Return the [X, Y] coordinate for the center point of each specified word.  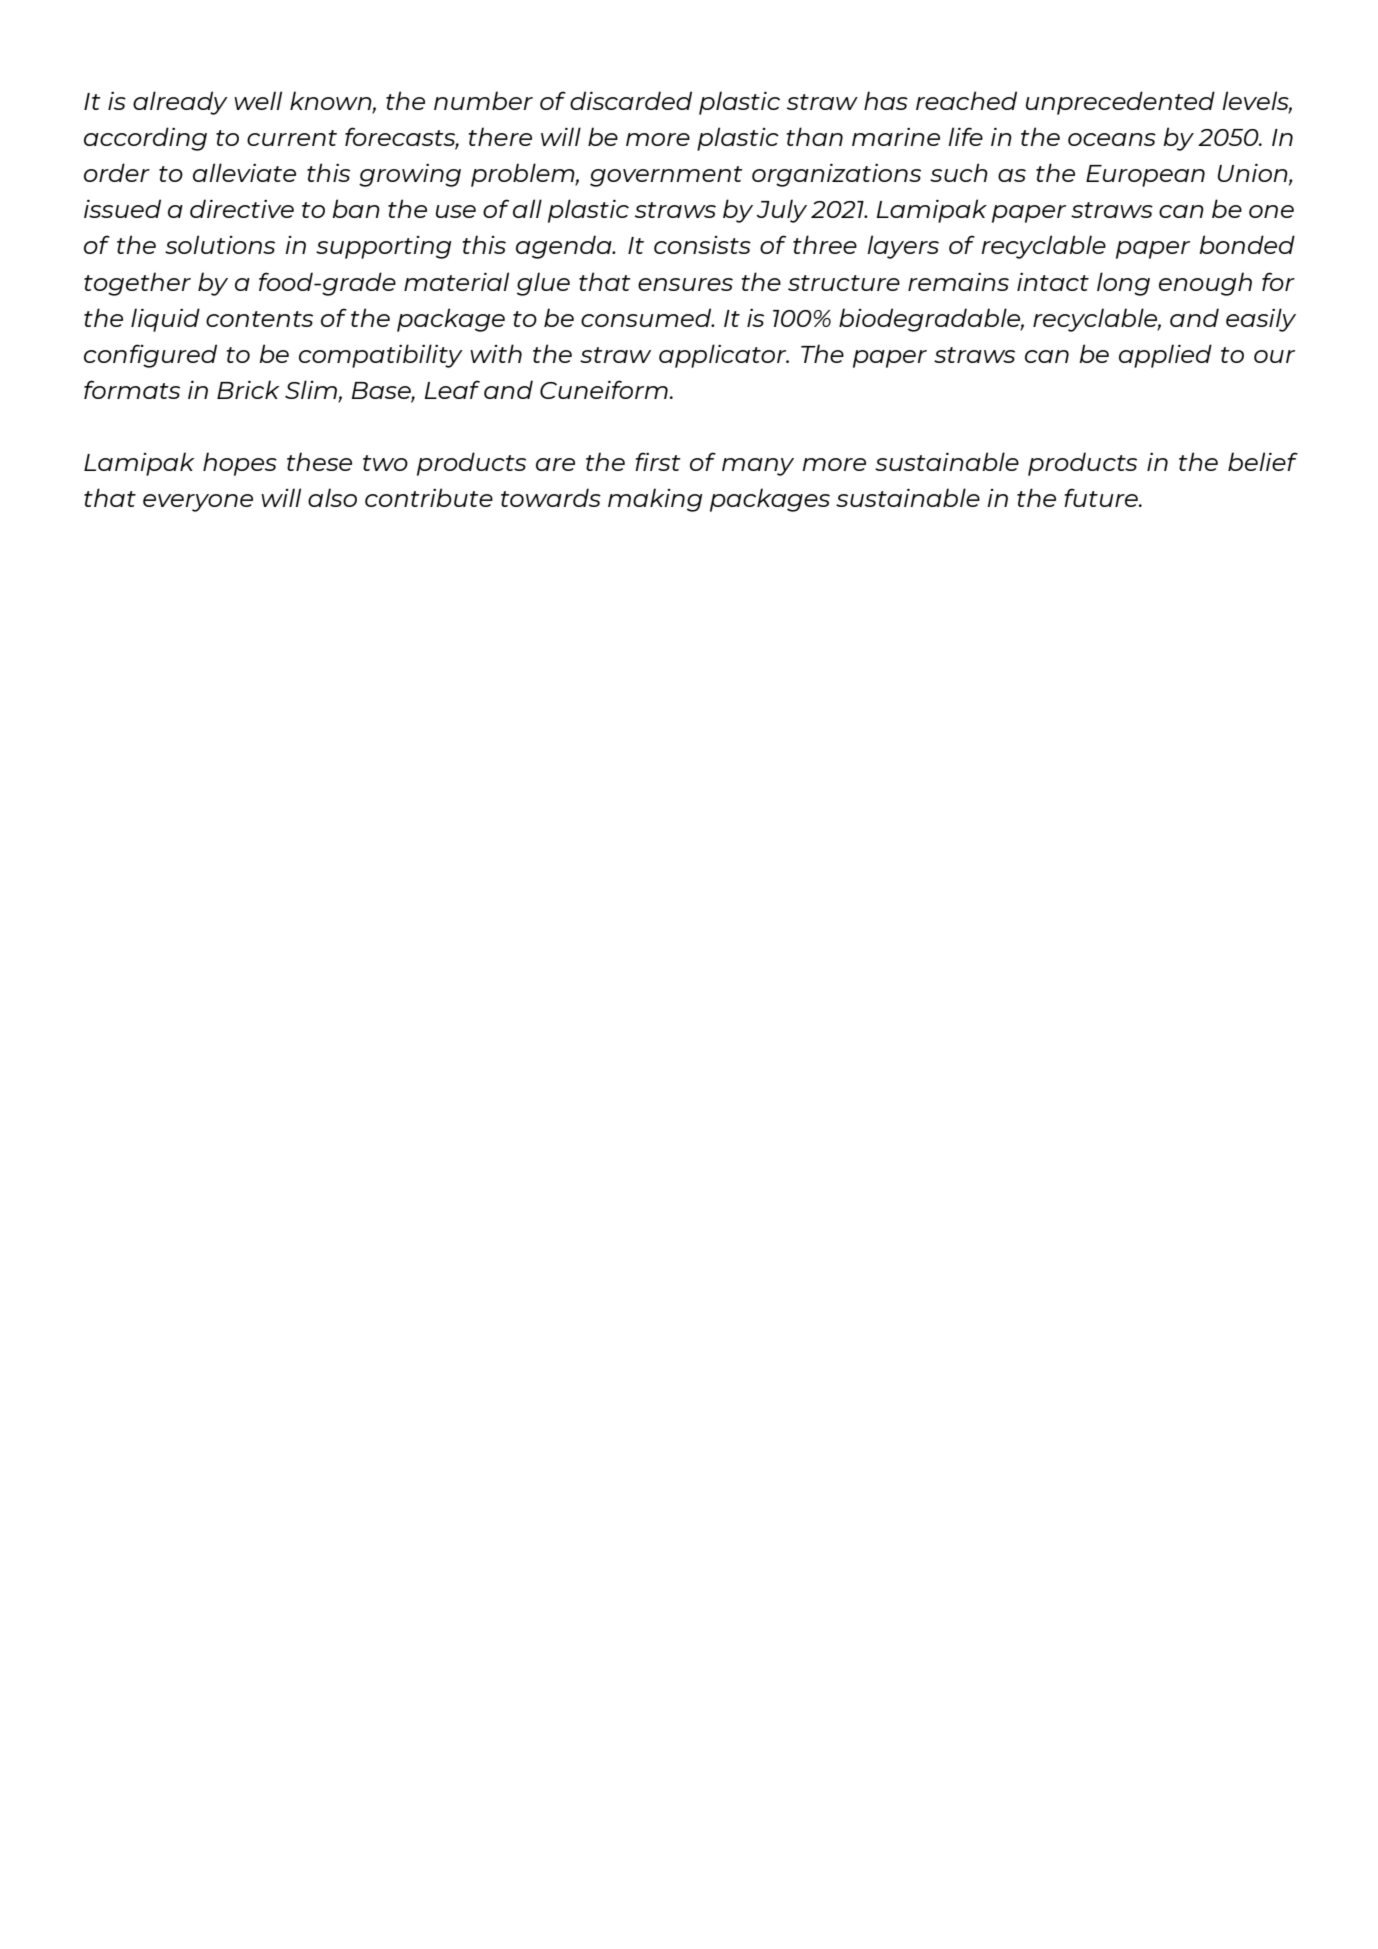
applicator [724, 356]
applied [1165, 356]
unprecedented [1120, 103]
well [258, 100]
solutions [220, 244]
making [655, 500]
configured [150, 356]
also [332, 497]
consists [702, 245]
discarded [631, 100]
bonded [1247, 244]
